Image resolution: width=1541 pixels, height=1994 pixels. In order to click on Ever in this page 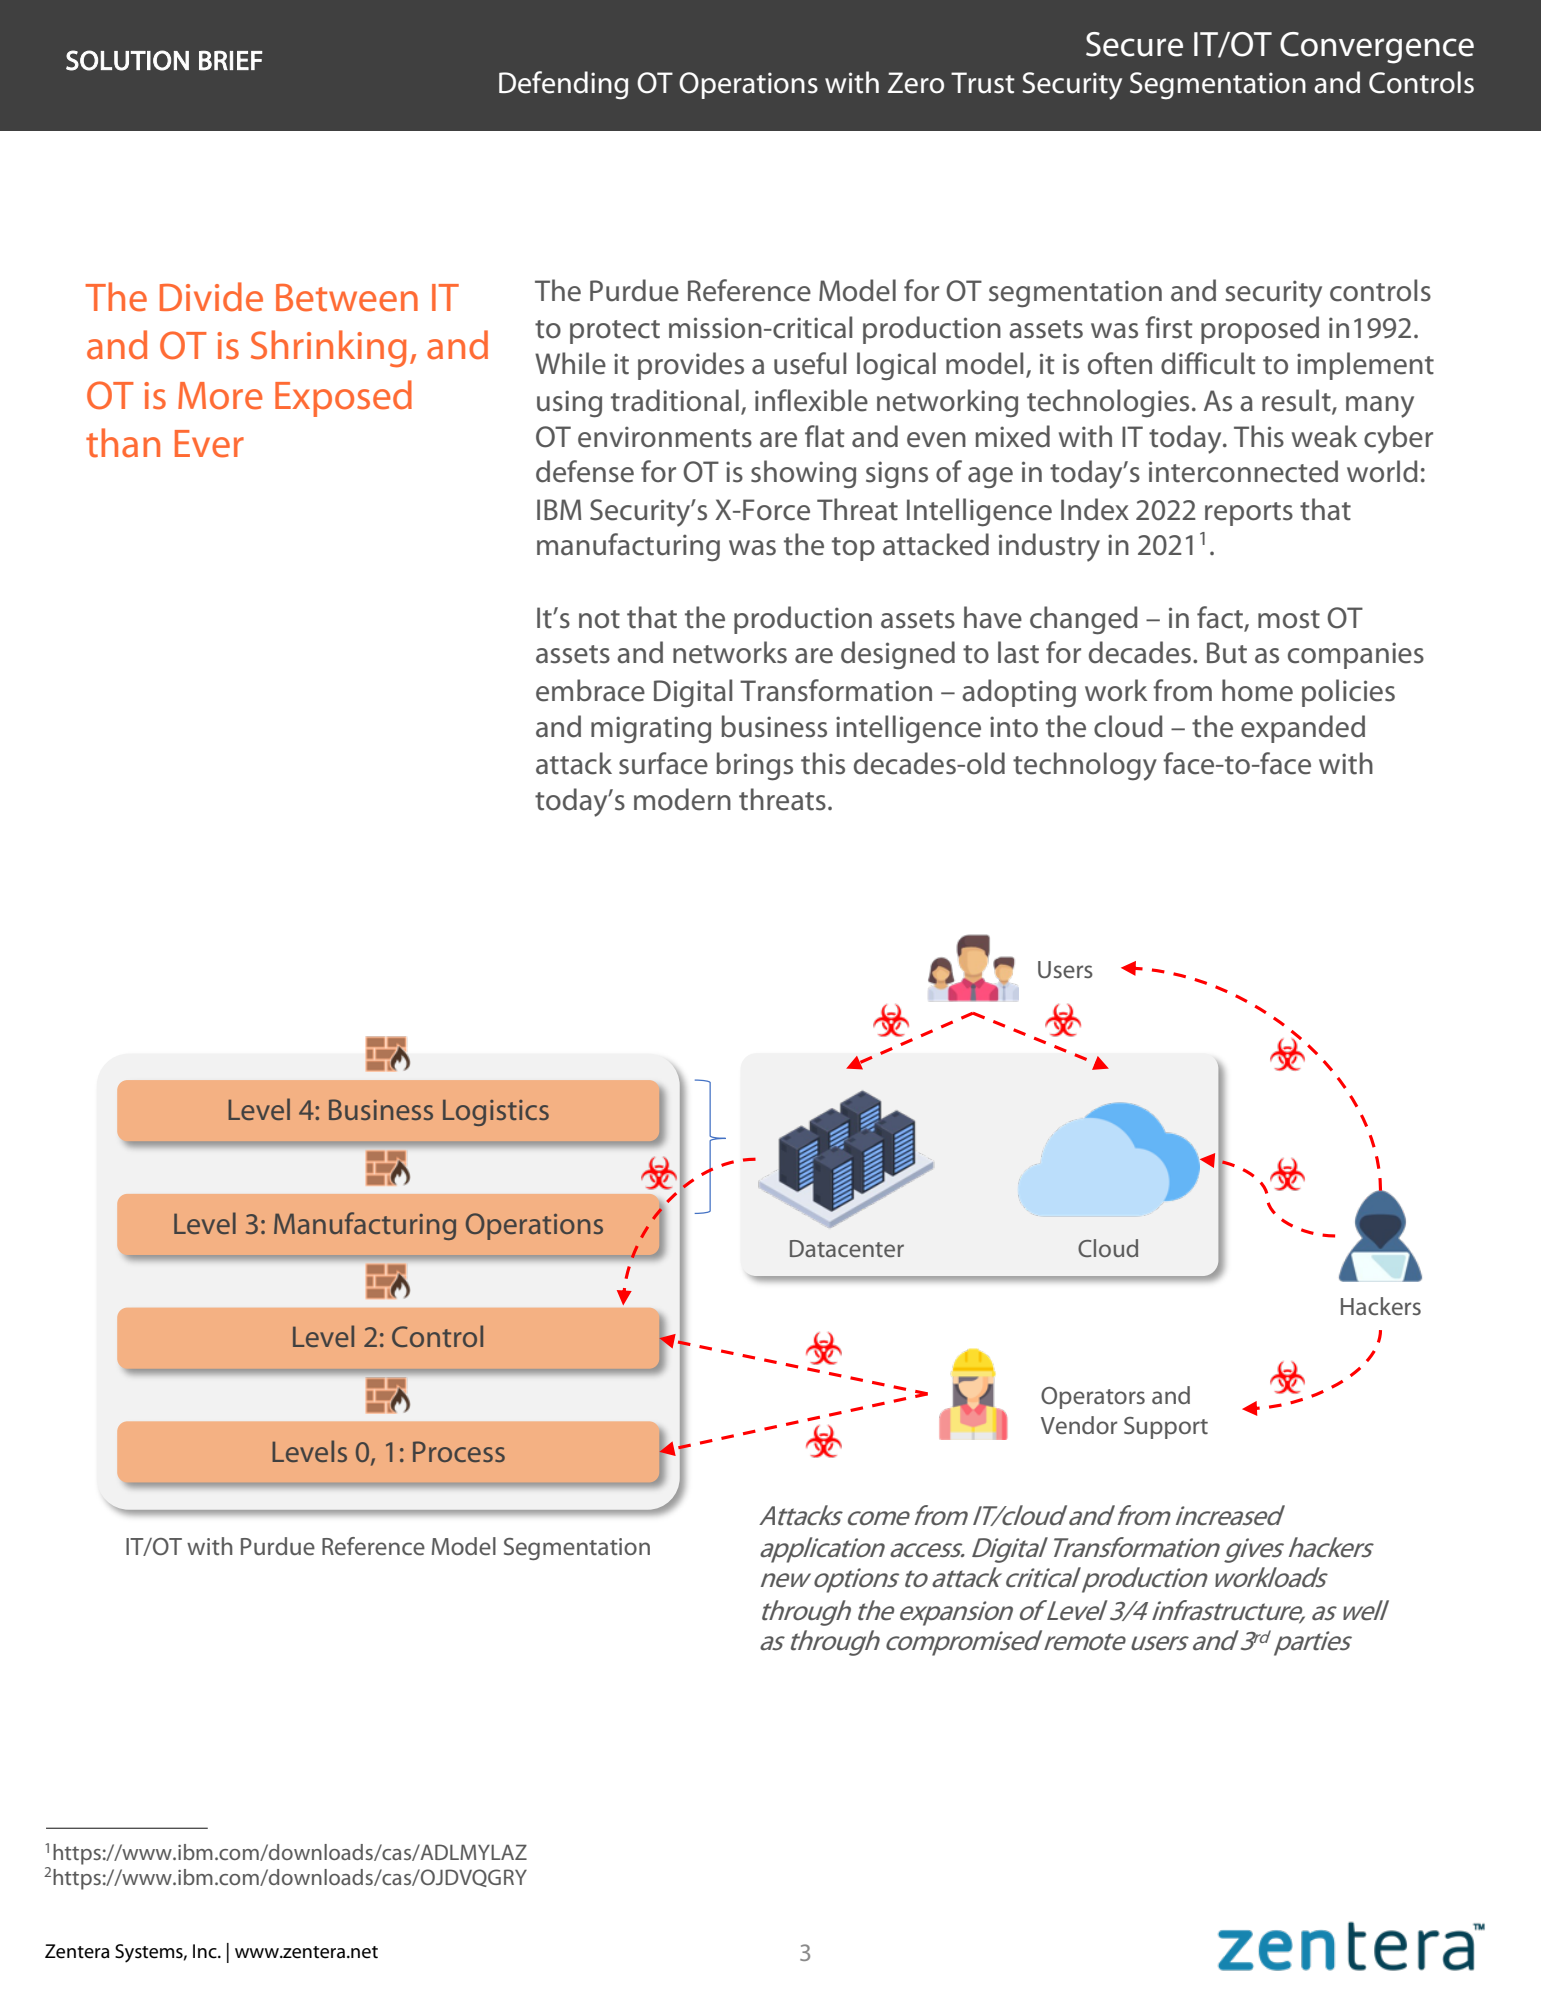, I will do `click(209, 444)`.
